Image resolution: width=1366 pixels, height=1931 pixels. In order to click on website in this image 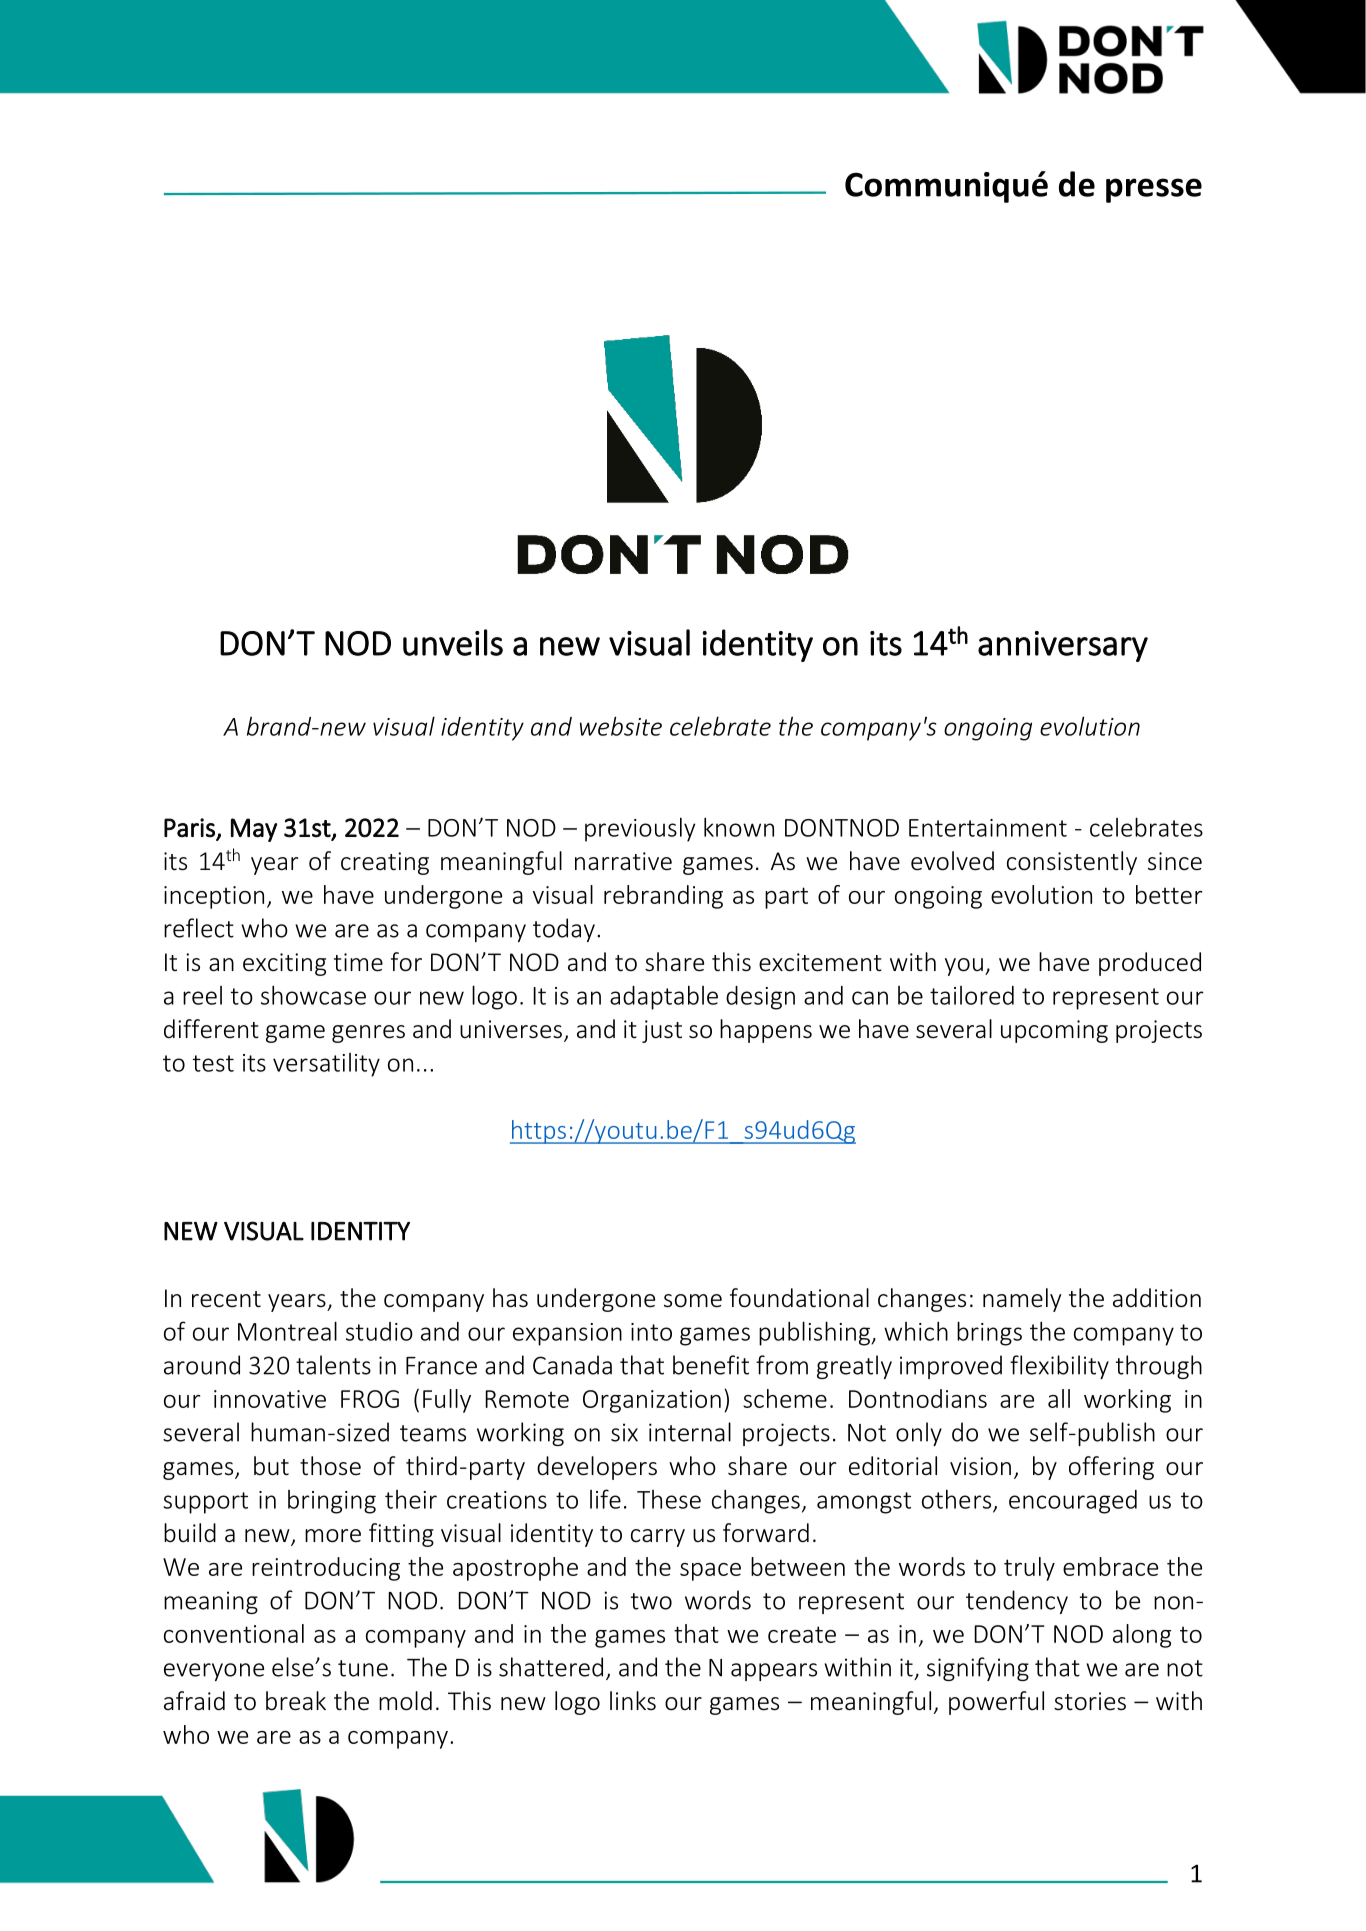, I will do `click(621, 726)`.
